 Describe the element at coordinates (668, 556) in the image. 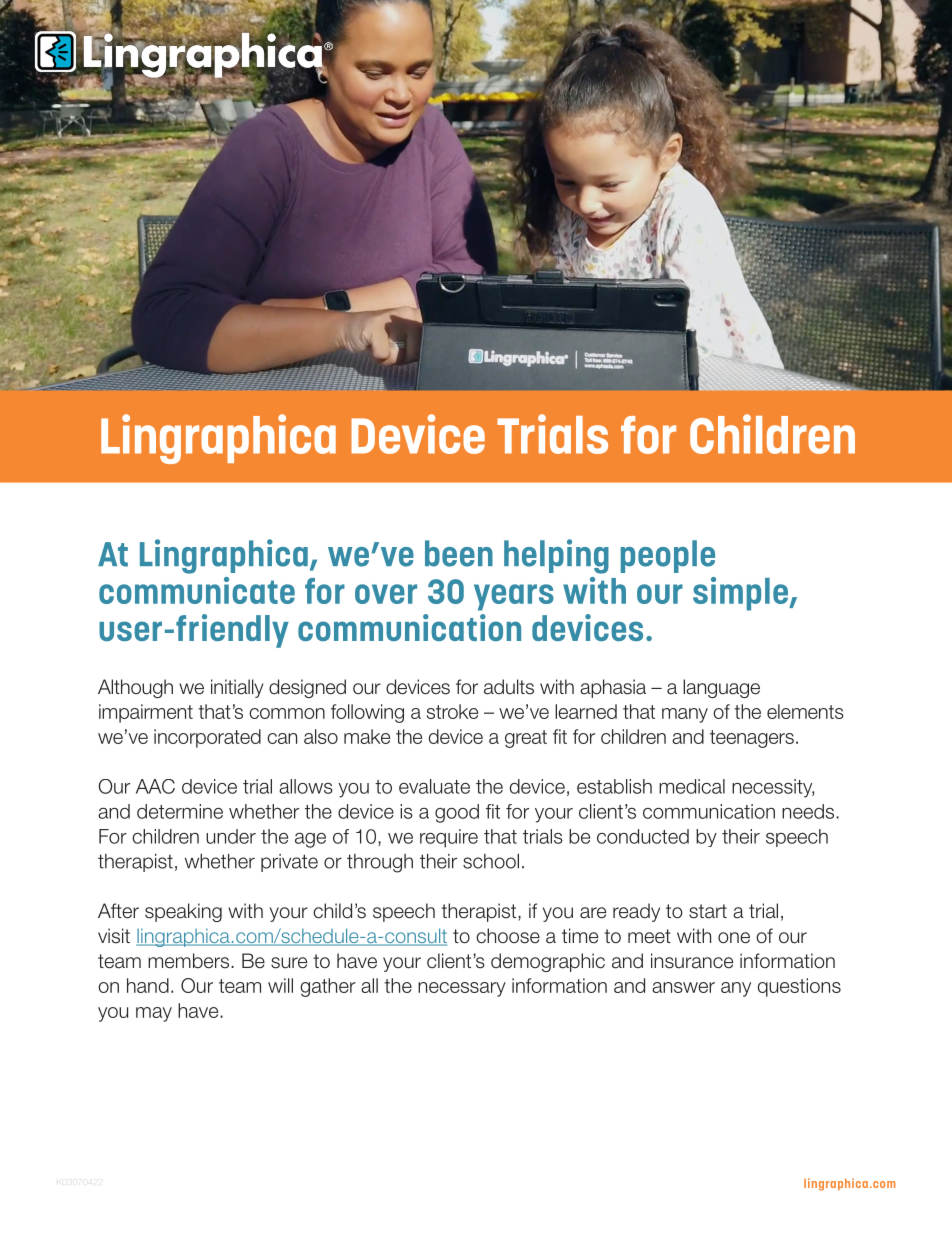

I see `people` at that location.
